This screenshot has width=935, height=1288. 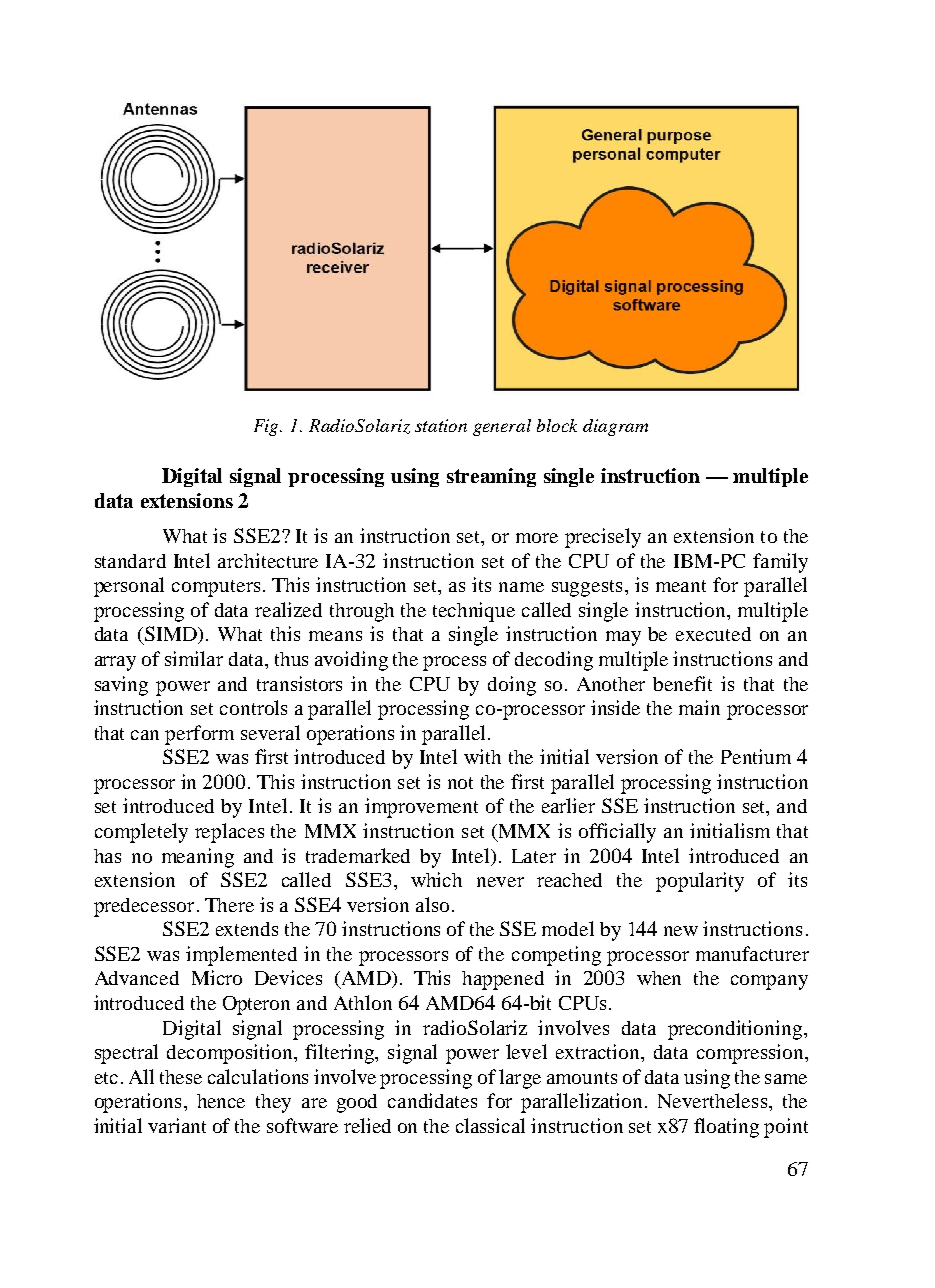 I want to click on which, so click(x=436, y=879).
